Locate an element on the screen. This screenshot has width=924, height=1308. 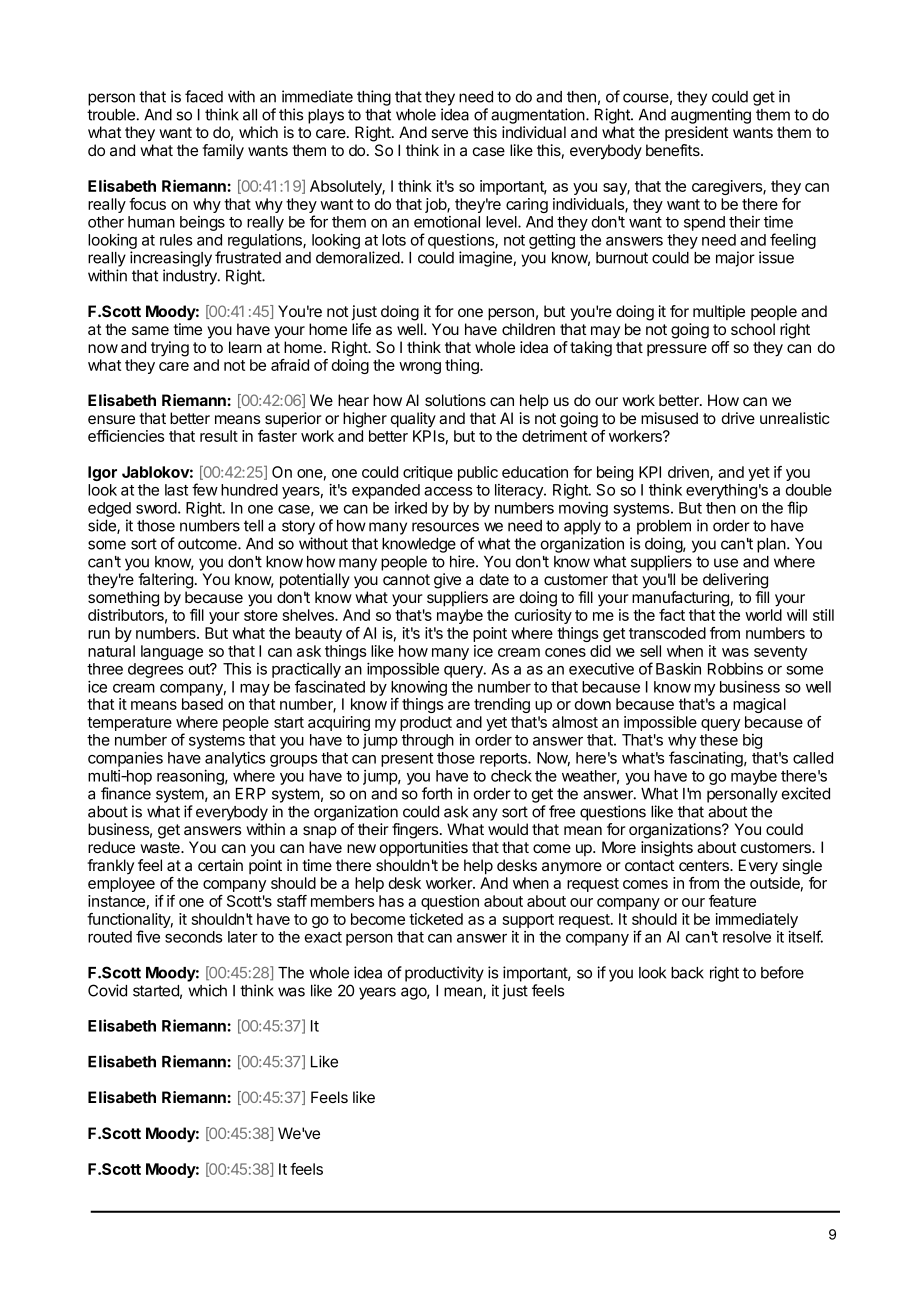
seconds is located at coordinates (193, 937).
